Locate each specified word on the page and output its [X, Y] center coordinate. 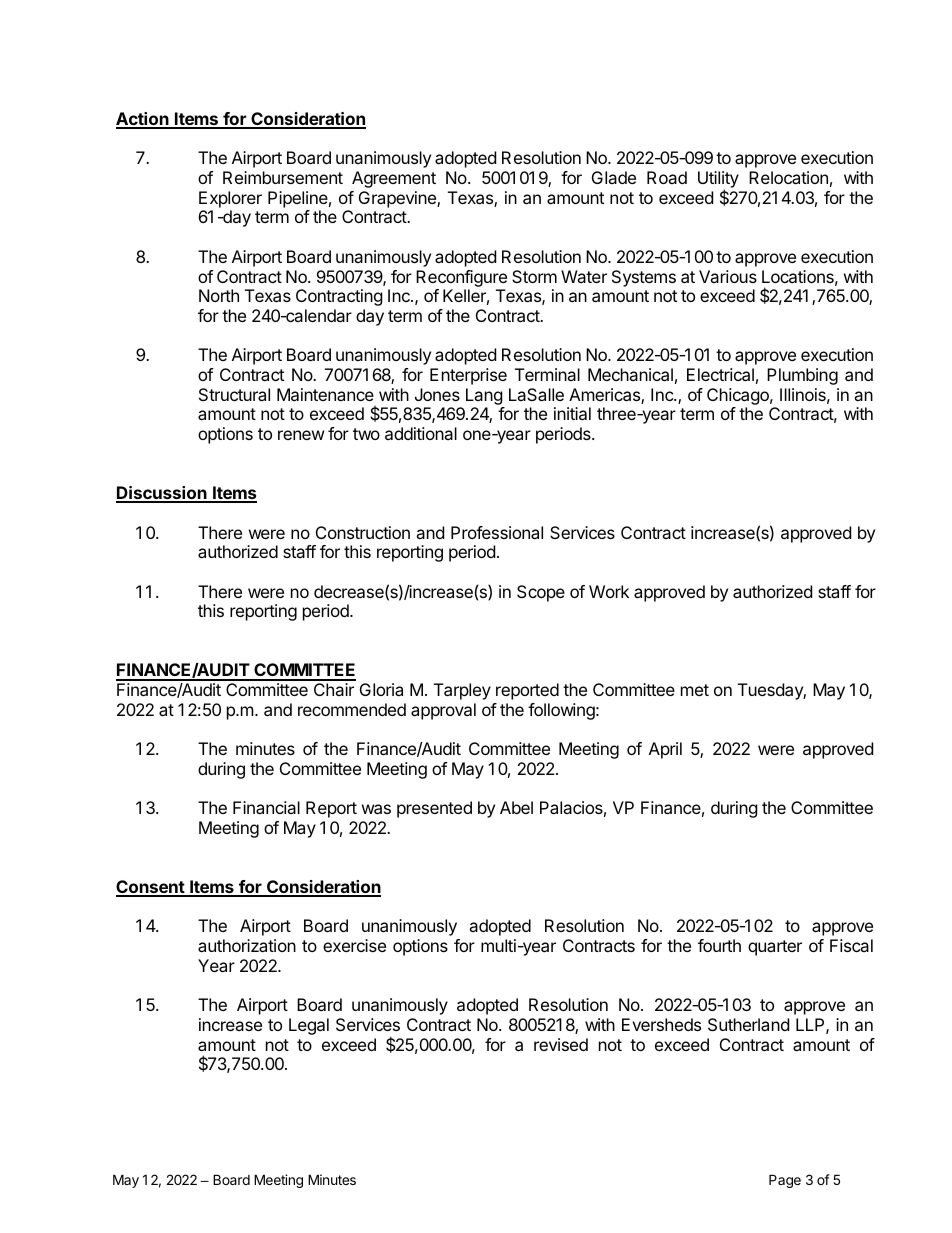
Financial [266, 807]
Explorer [230, 199]
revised [561, 1044]
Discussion [162, 494]
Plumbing [802, 376]
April [665, 750]
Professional [497, 532]
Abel [516, 807]
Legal [309, 1026]
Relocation [788, 177]
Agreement [394, 179]
